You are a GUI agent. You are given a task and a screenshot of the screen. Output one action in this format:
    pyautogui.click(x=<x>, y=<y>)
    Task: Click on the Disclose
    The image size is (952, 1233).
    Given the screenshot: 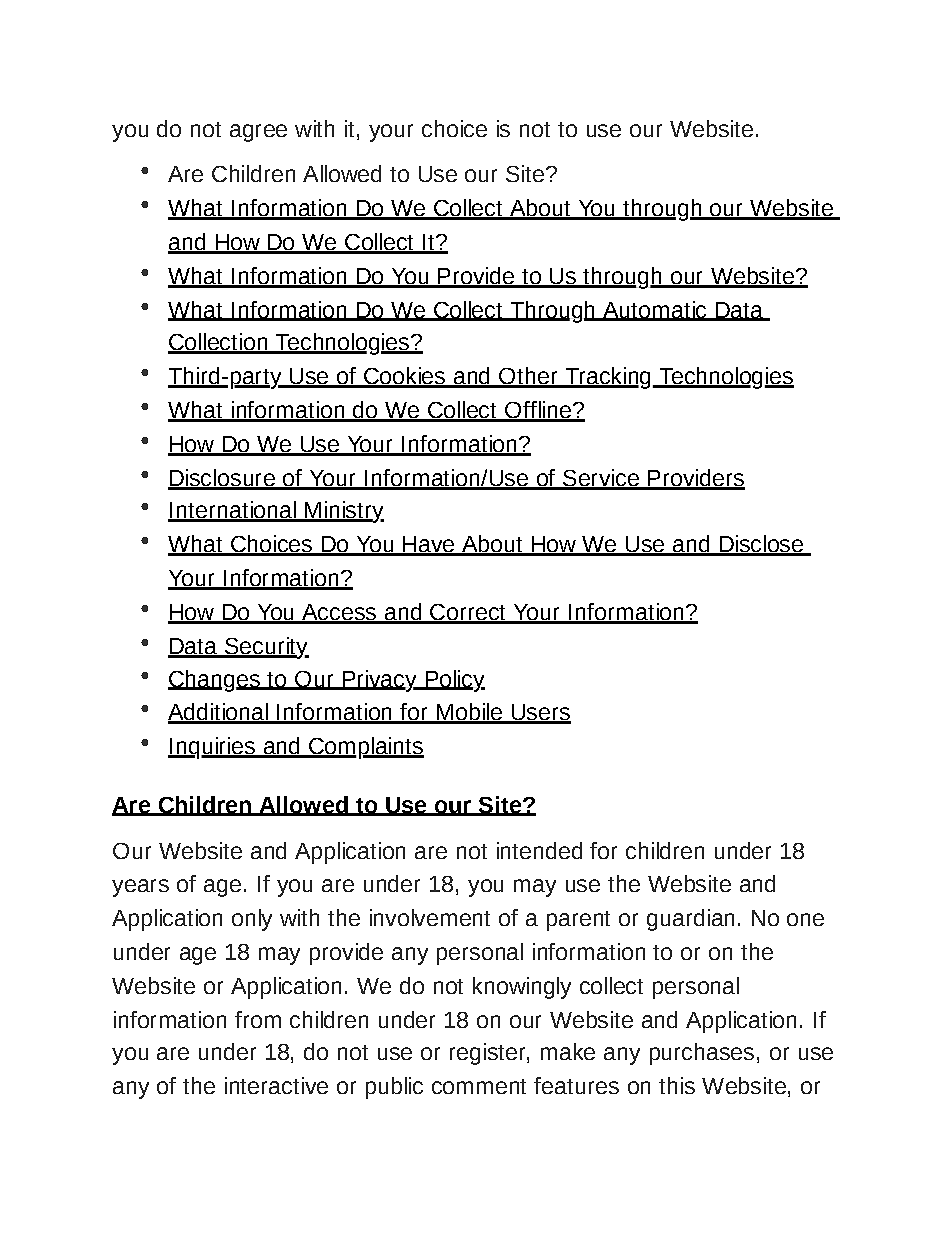 What is the action you would take?
    pyautogui.click(x=761, y=545)
